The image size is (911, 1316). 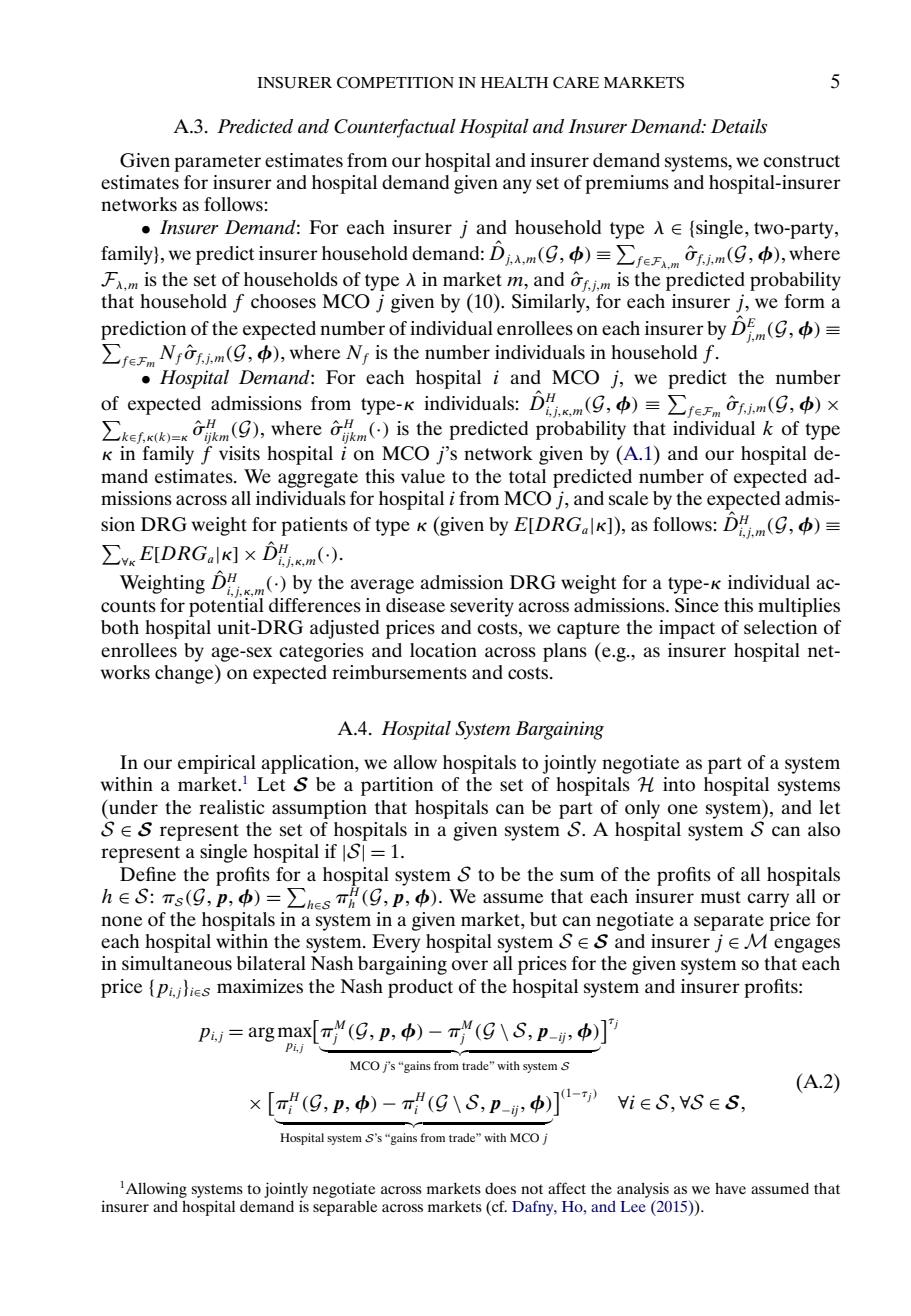 I want to click on into, so click(x=679, y=784).
